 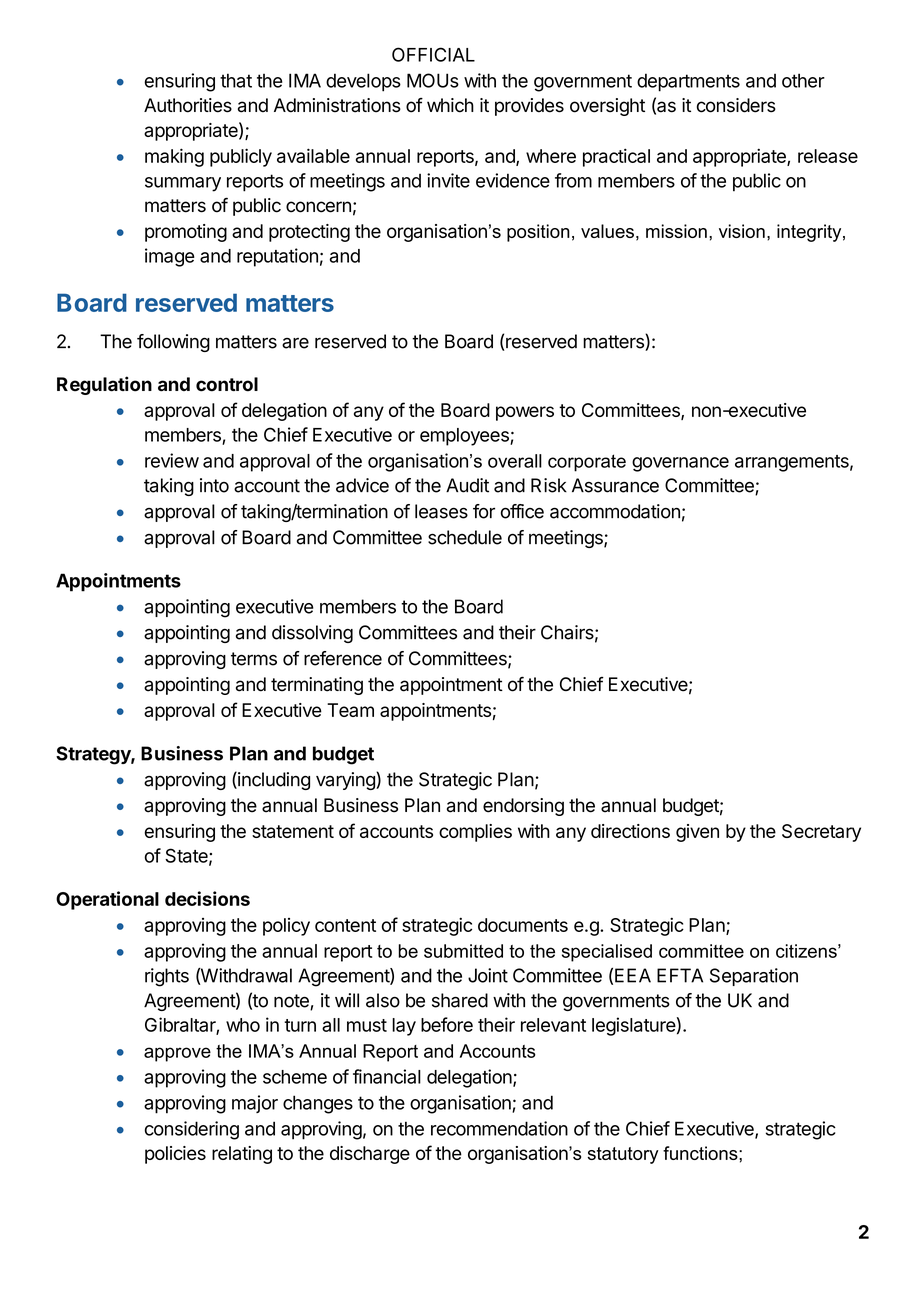 I want to click on considers, so click(x=736, y=105).
